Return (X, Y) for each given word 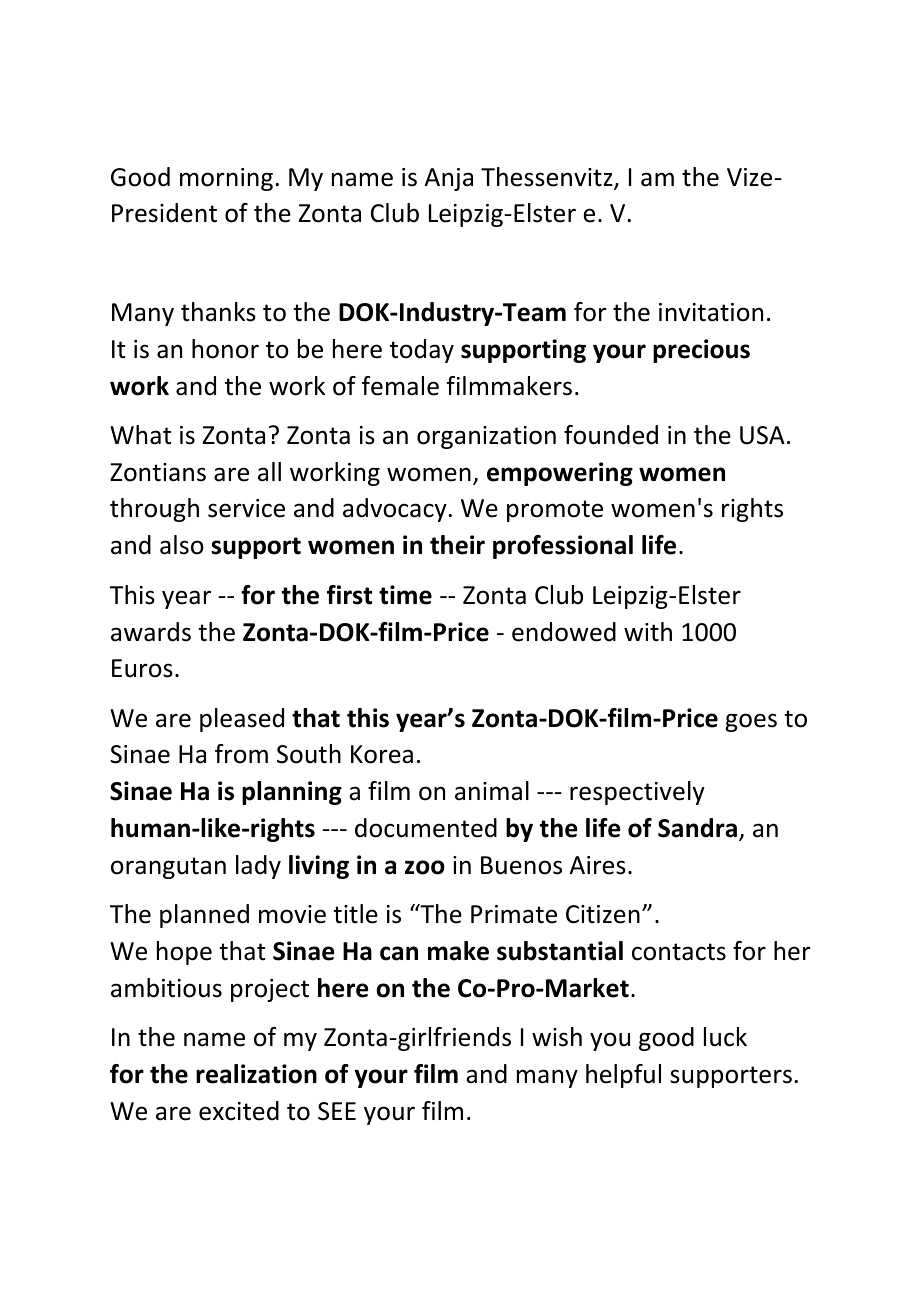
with (648, 632)
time (405, 595)
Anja (449, 179)
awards (151, 632)
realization (256, 1074)
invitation (711, 312)
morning (226, 179)
